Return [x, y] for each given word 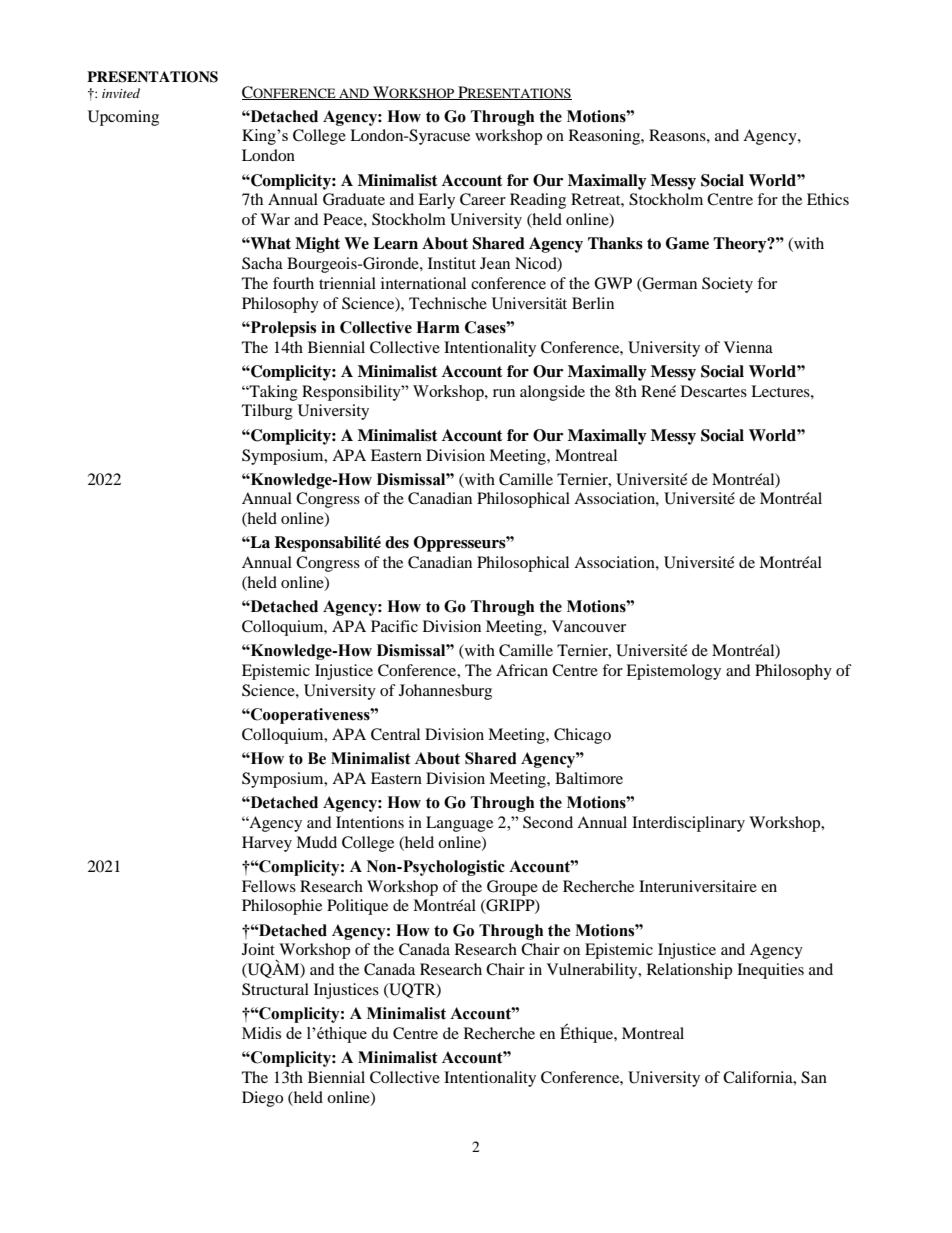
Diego [262, 1099]
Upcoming [123, 118]
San [814, 1077]
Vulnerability [593, 971]
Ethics [828, 199]
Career [483, 199]
